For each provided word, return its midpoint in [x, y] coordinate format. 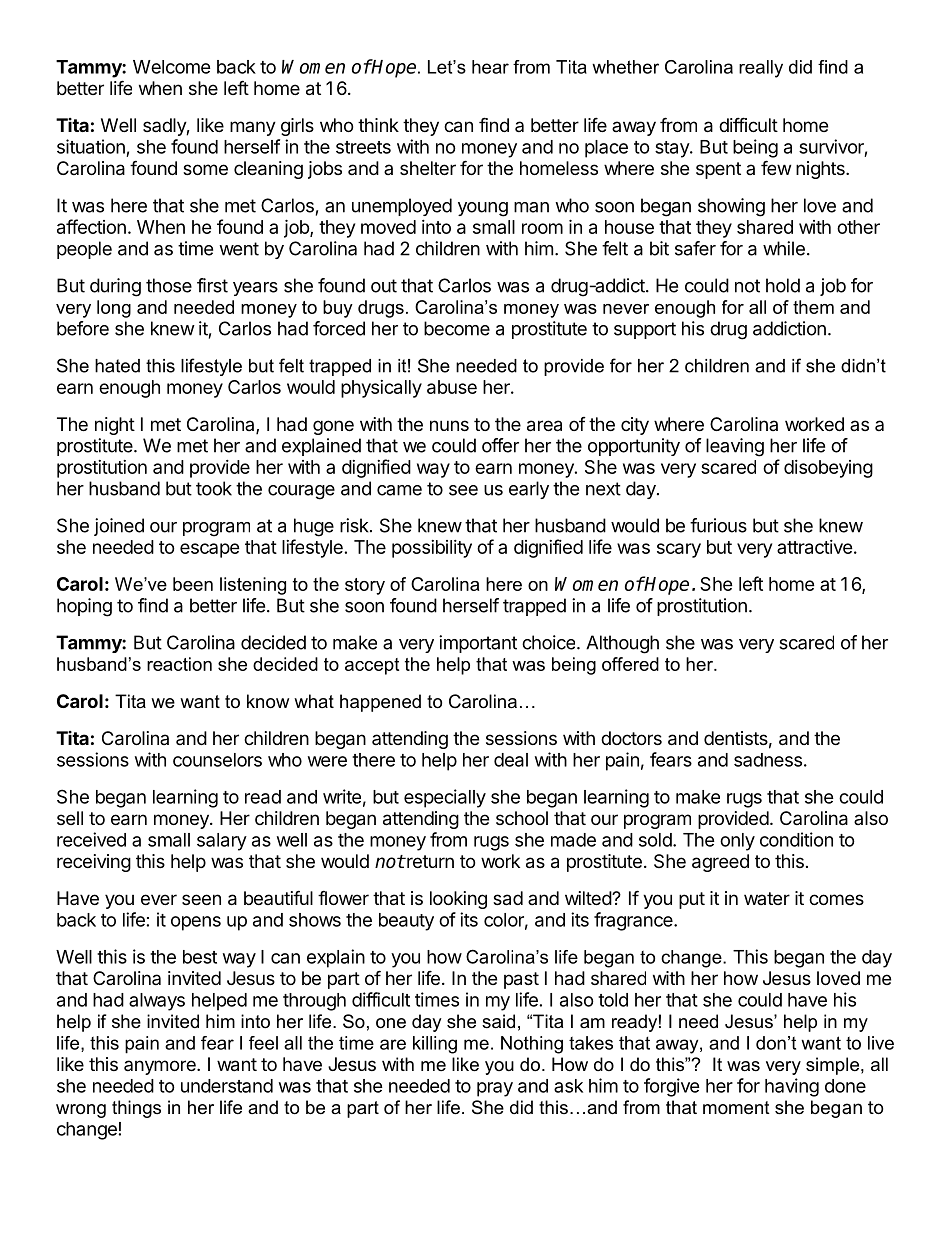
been [193, 584]
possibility [432, 549]
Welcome [172, 67]
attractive [815, 547]
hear [490, 67]
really [761, 69]
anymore [161, 1067]
